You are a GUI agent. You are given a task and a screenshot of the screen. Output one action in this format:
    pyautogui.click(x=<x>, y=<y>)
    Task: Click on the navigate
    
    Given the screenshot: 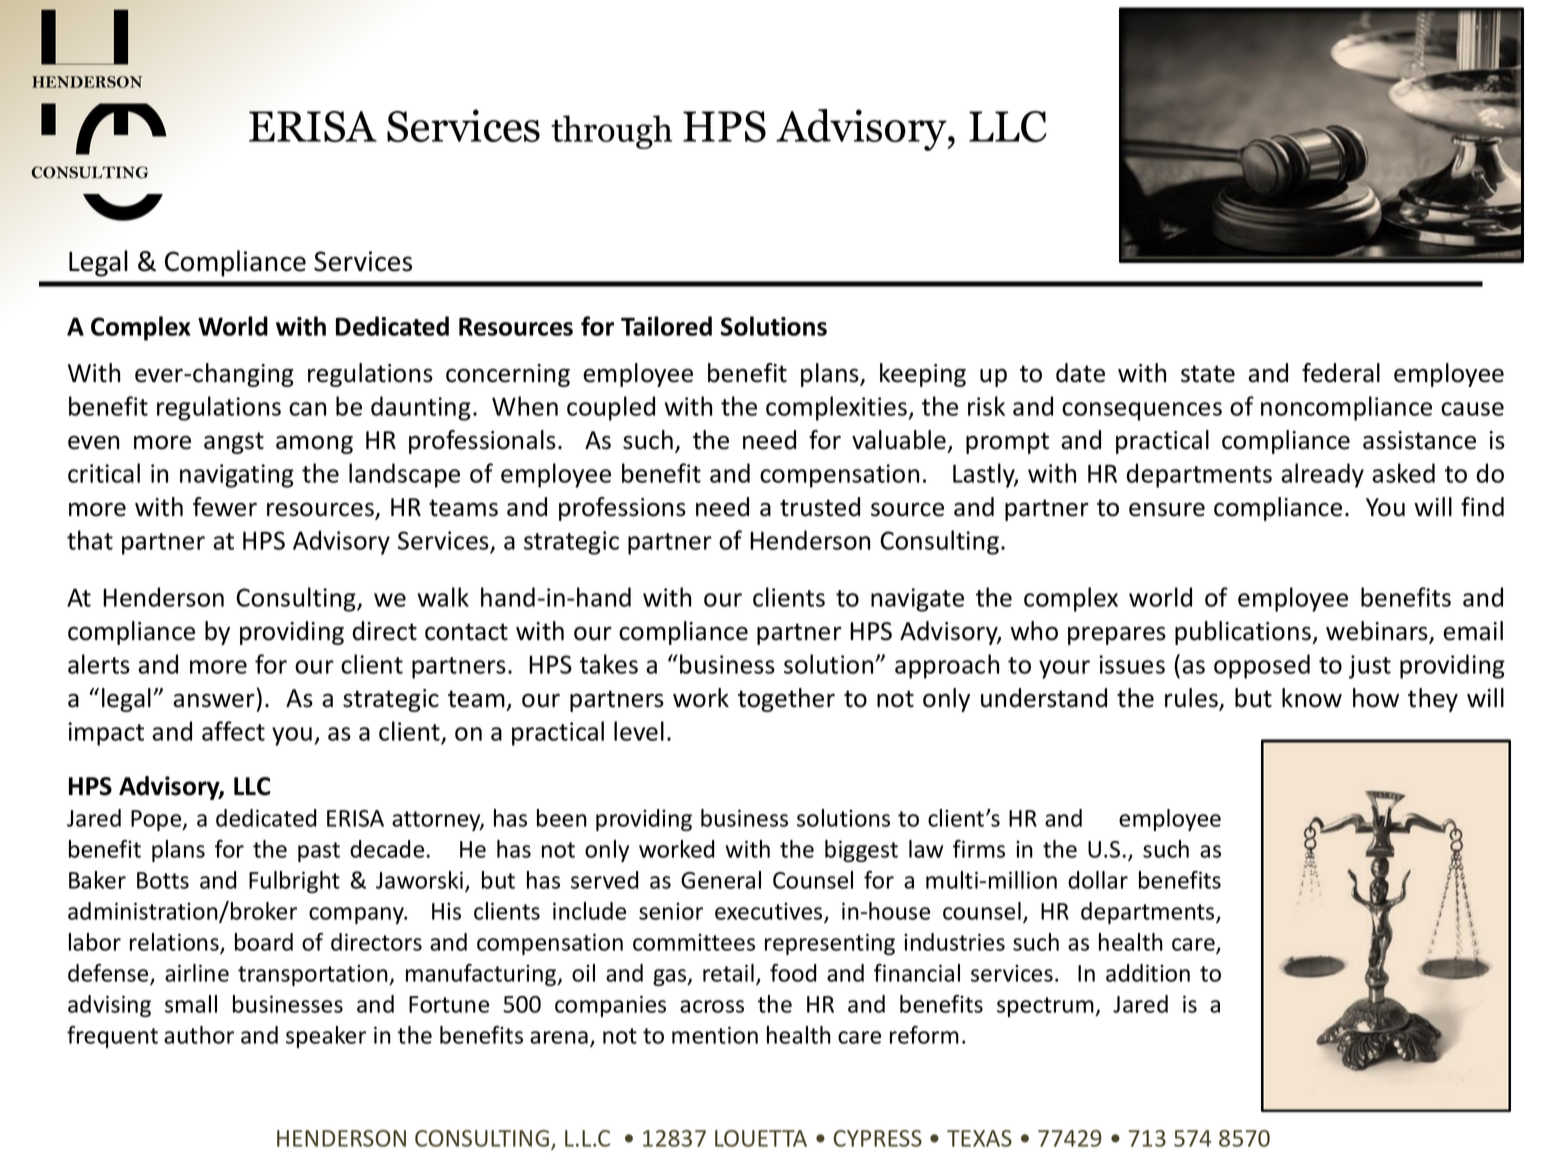 What is the action you would take?
    pyautogui.click(x=917, y=600)
